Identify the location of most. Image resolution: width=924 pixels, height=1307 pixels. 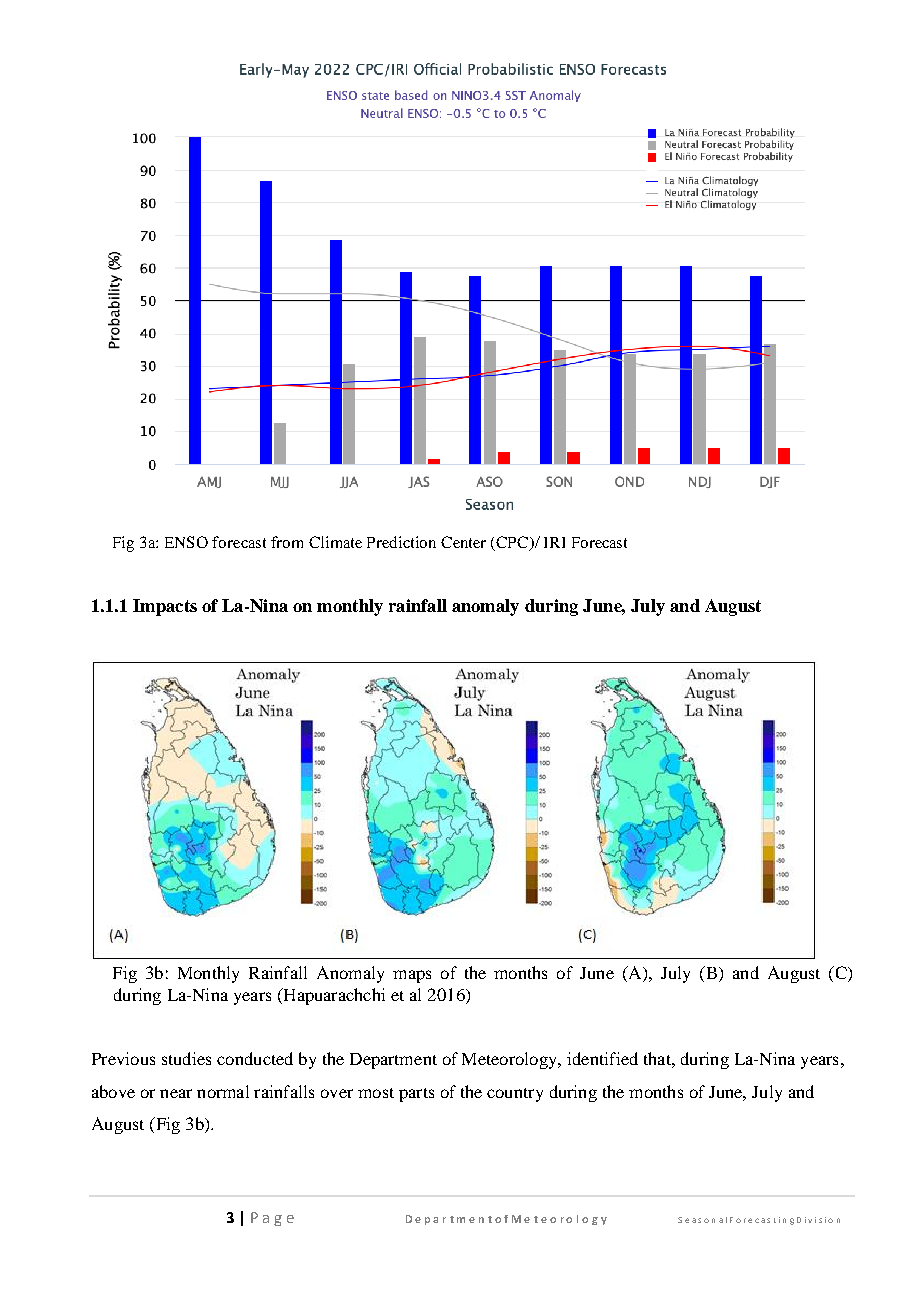
(376, 1093).
